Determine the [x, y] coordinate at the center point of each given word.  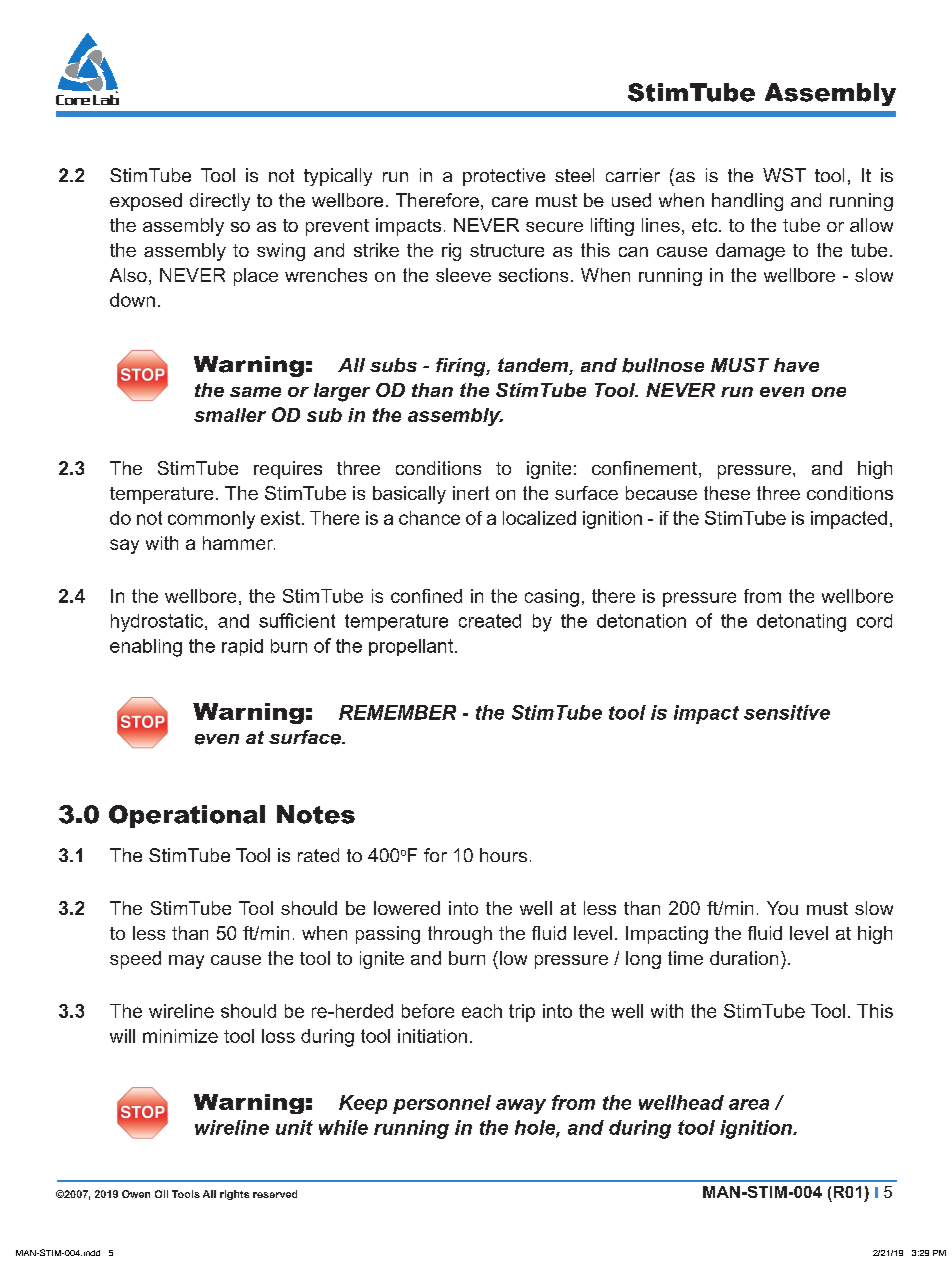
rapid [242, 647]
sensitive [787, 712]
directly [220, 202]
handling [747, 202]
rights [234, 1195]
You [782, 908]
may [186, 962]
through [460, 935]
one [829, 392]
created [490, 621]
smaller [230, 415]
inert [471, 493]
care [510, 202]
